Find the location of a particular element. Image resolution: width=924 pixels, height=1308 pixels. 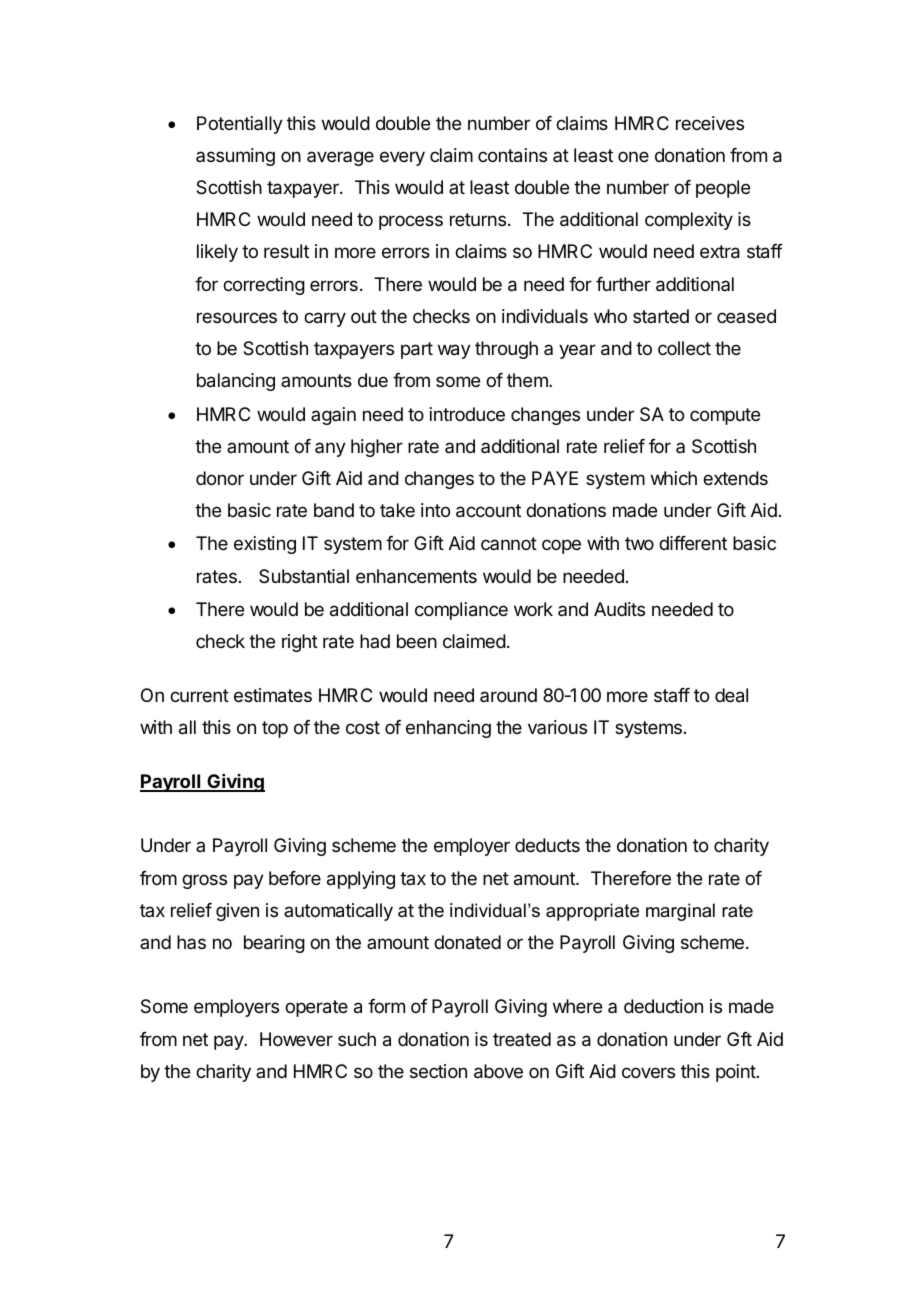

contains is located at coordinates (512, 155).
